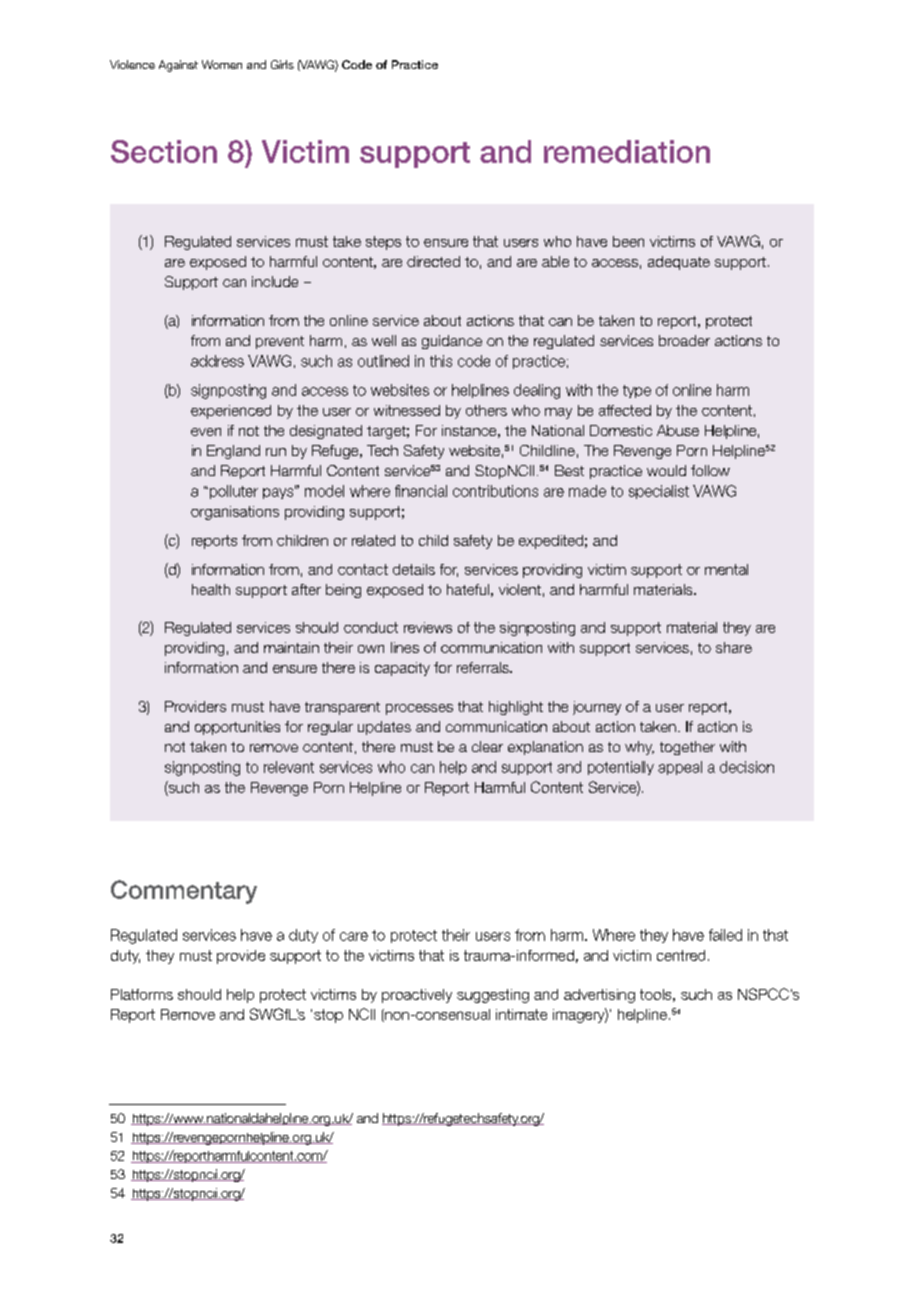  I want to click on Platforms, so click(142, 994).
